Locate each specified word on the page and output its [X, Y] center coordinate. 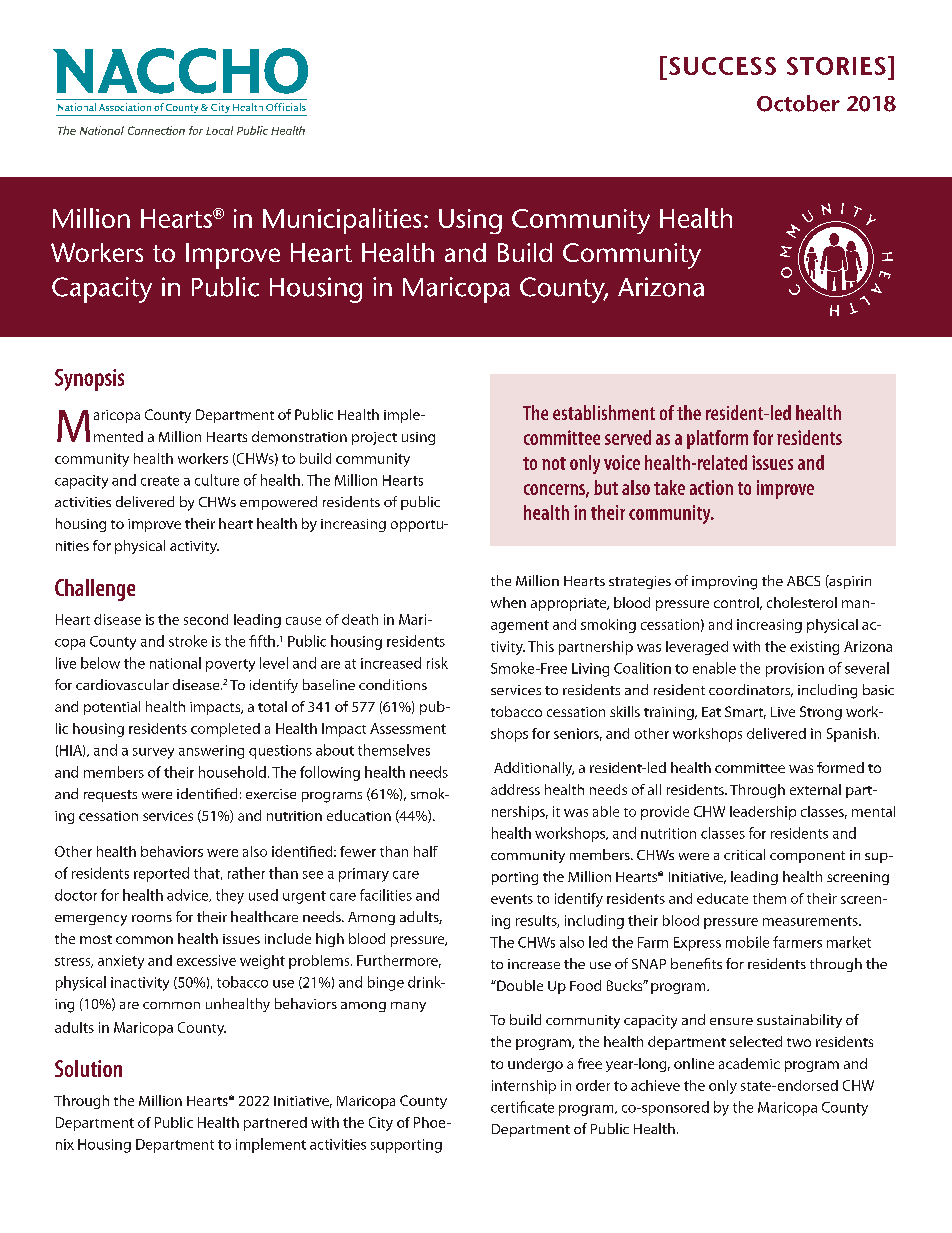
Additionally [534, 769]
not [554, 463]
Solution [88, 1068]
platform [717, 439]
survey [153, 753]
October [798, 103]
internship [524, 1087]
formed [840, 767]
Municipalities [342, 221]
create [160, 481]
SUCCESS [722, 66]
